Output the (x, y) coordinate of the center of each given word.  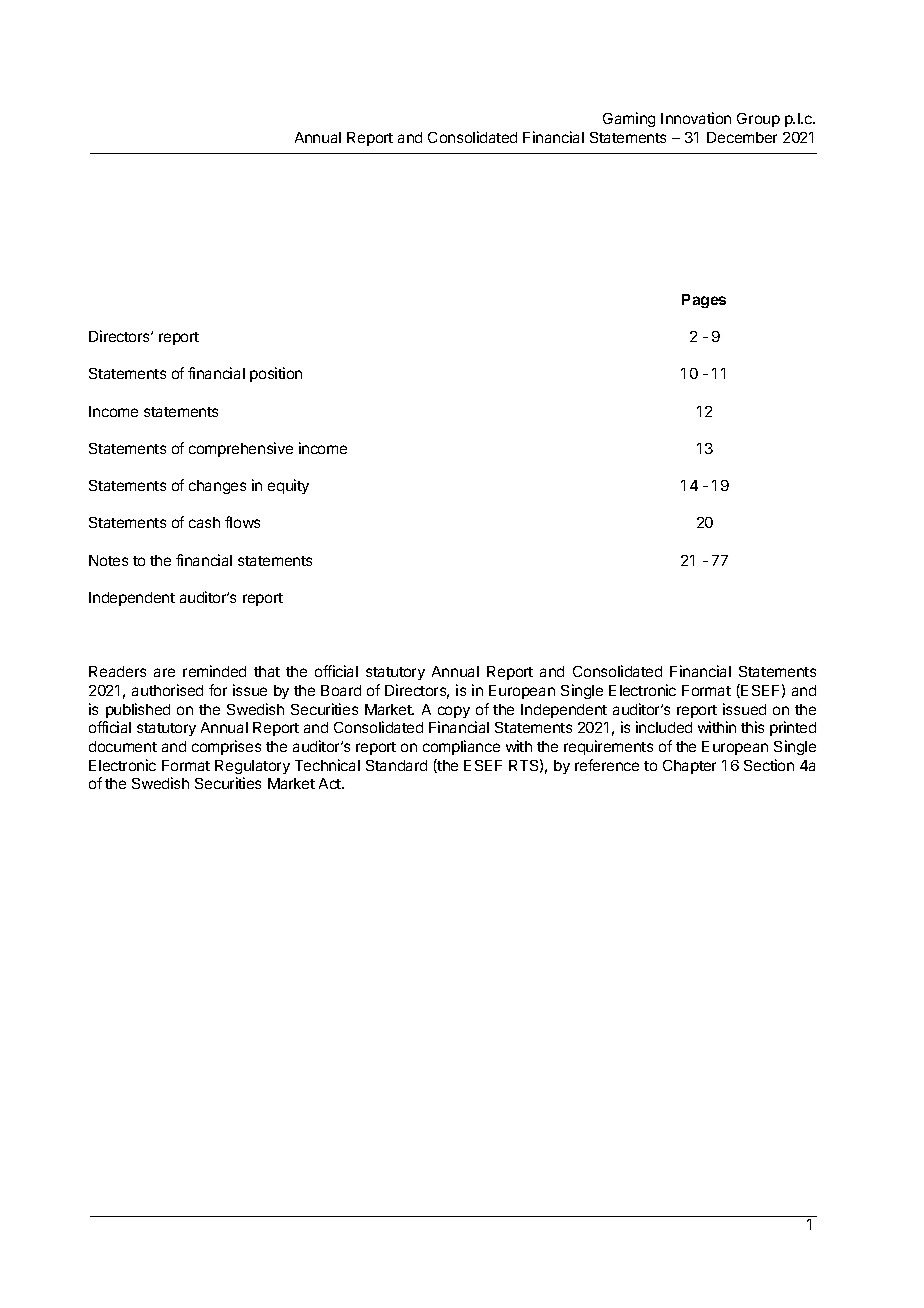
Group (758, 120)
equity (288, 486)
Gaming (629, 119)
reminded (214, 671)
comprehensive (241, 449)
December (742, 137)
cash (204, 522)
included (664, 727)
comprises (226, 747)
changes (217, 487)
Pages (704, 301)
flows (242, 522)
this (752, 727)
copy (454, 712)
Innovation (696, 118)
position (276, 374)
